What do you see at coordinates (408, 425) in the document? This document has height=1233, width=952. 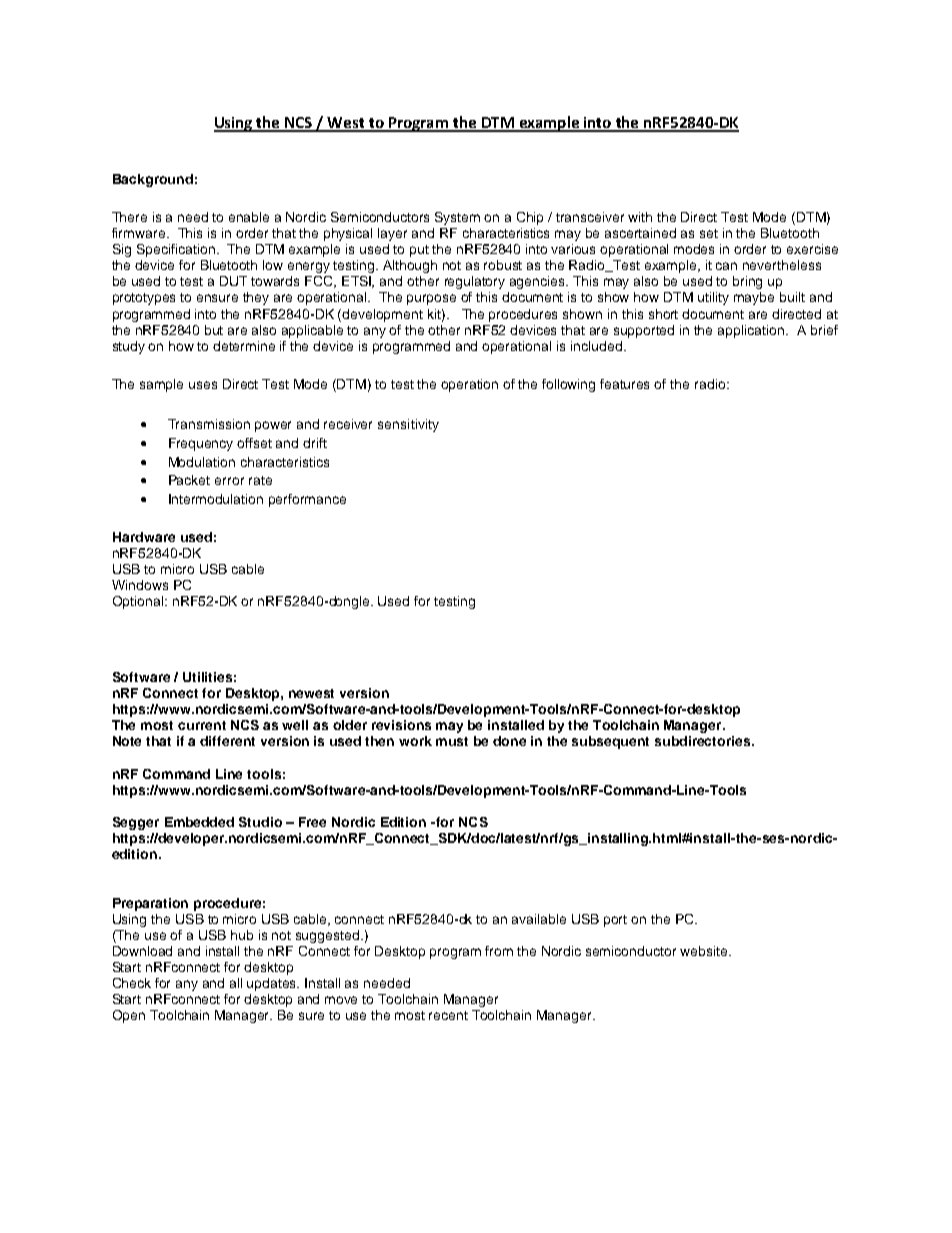 I see `sensitivity` at bounding box center [408, 425].
